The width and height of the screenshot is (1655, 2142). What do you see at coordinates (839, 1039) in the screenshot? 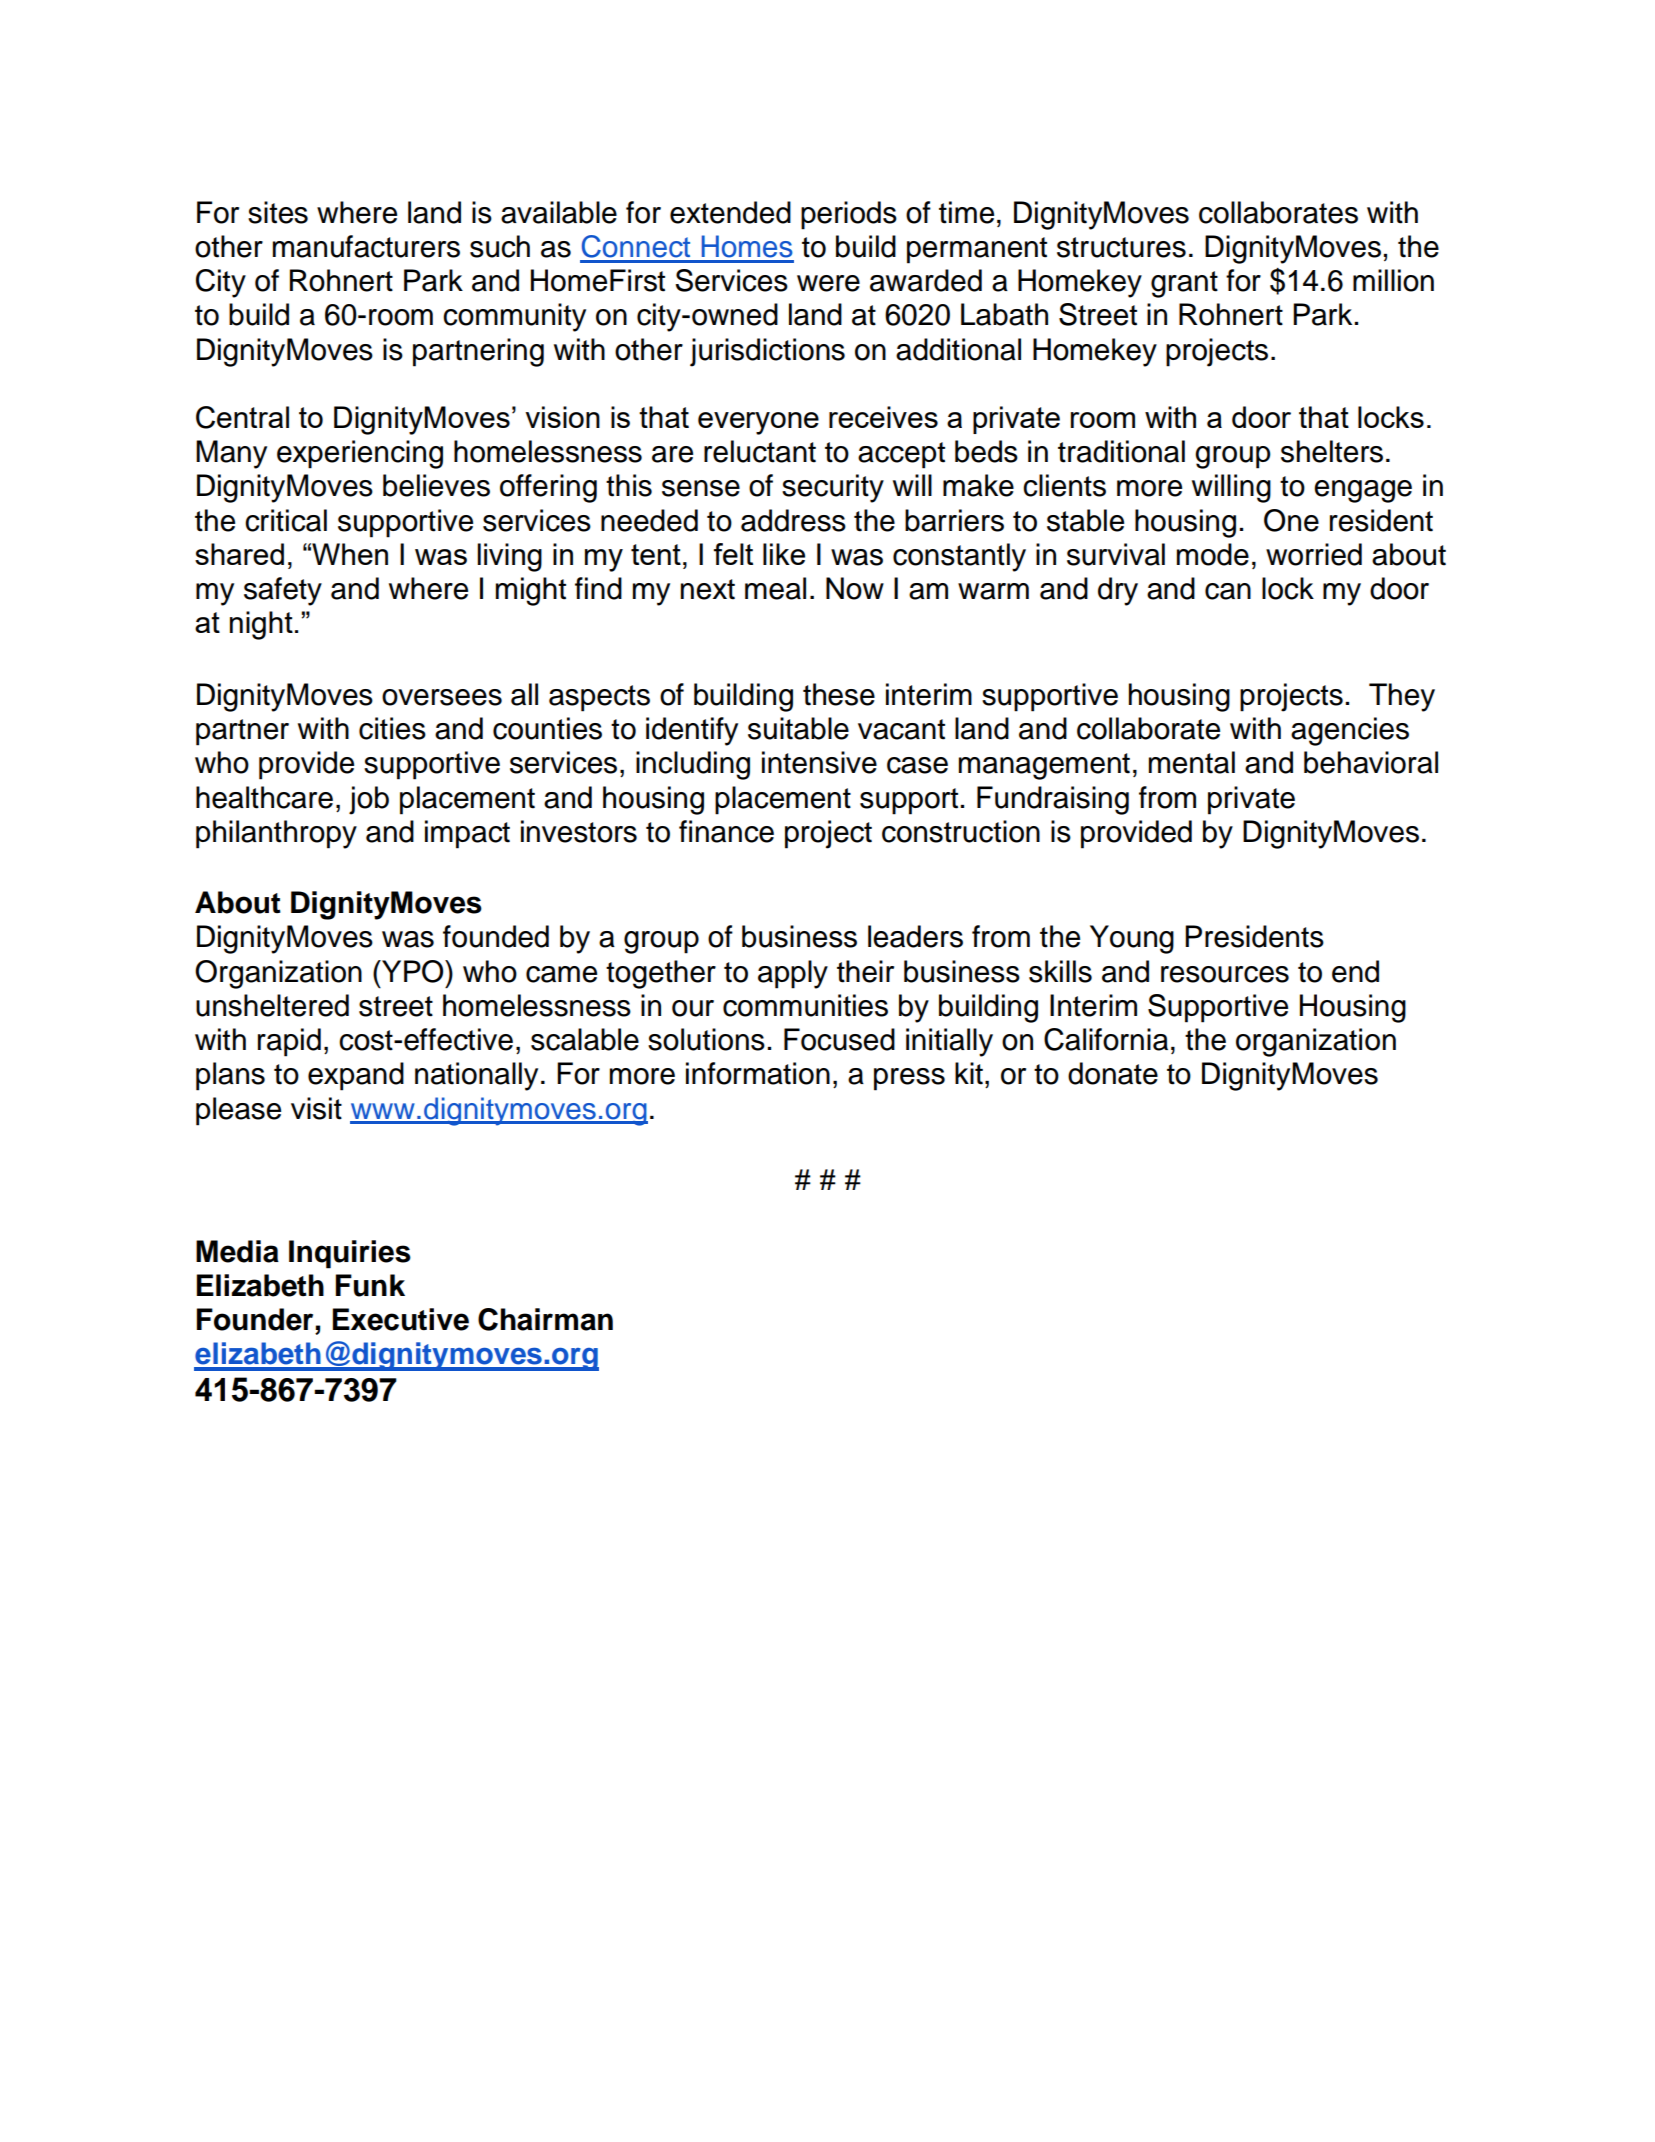
I see `Focused` at bounding box center [839, 1039].
